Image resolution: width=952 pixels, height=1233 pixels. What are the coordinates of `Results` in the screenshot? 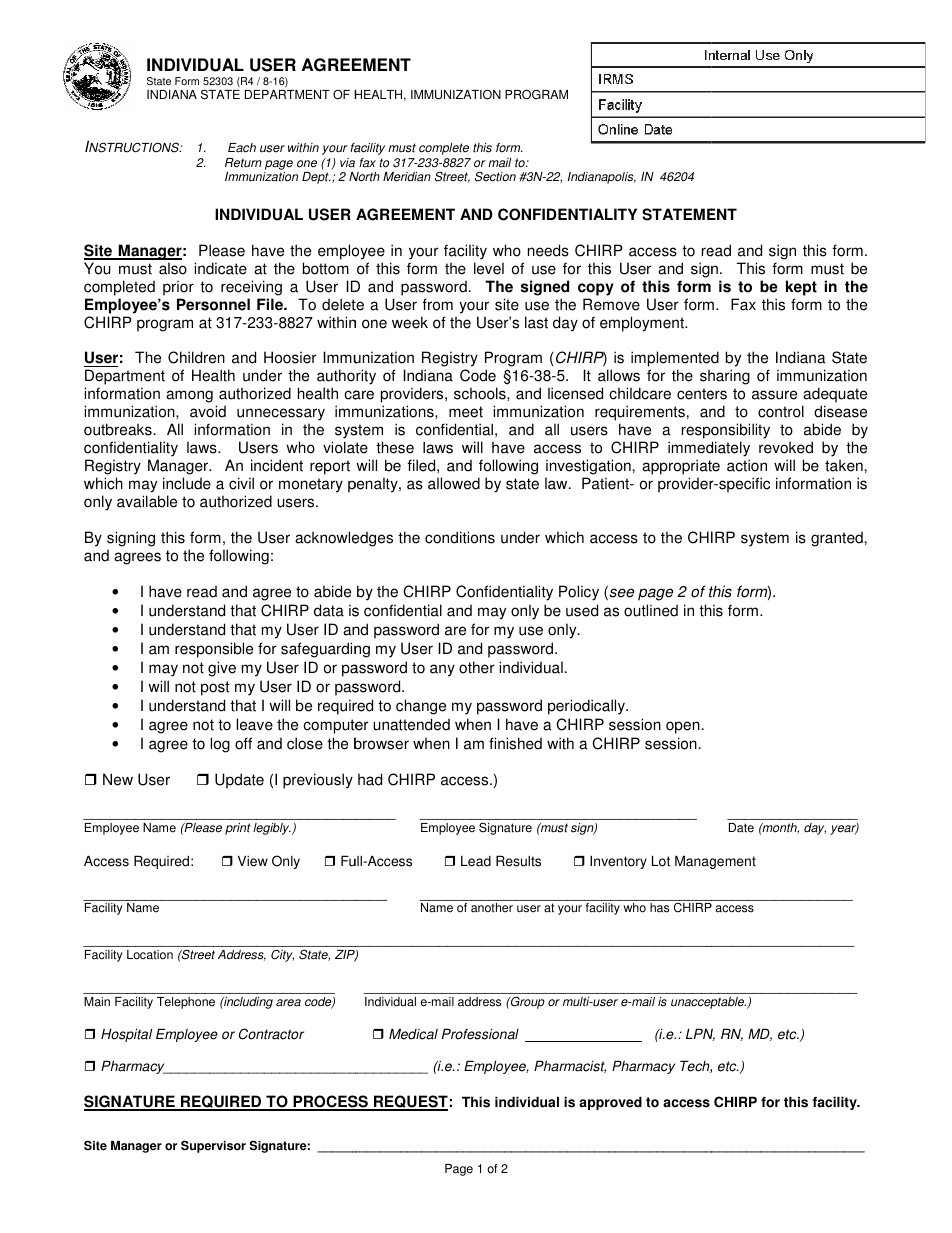 It's located at (518, 861).
